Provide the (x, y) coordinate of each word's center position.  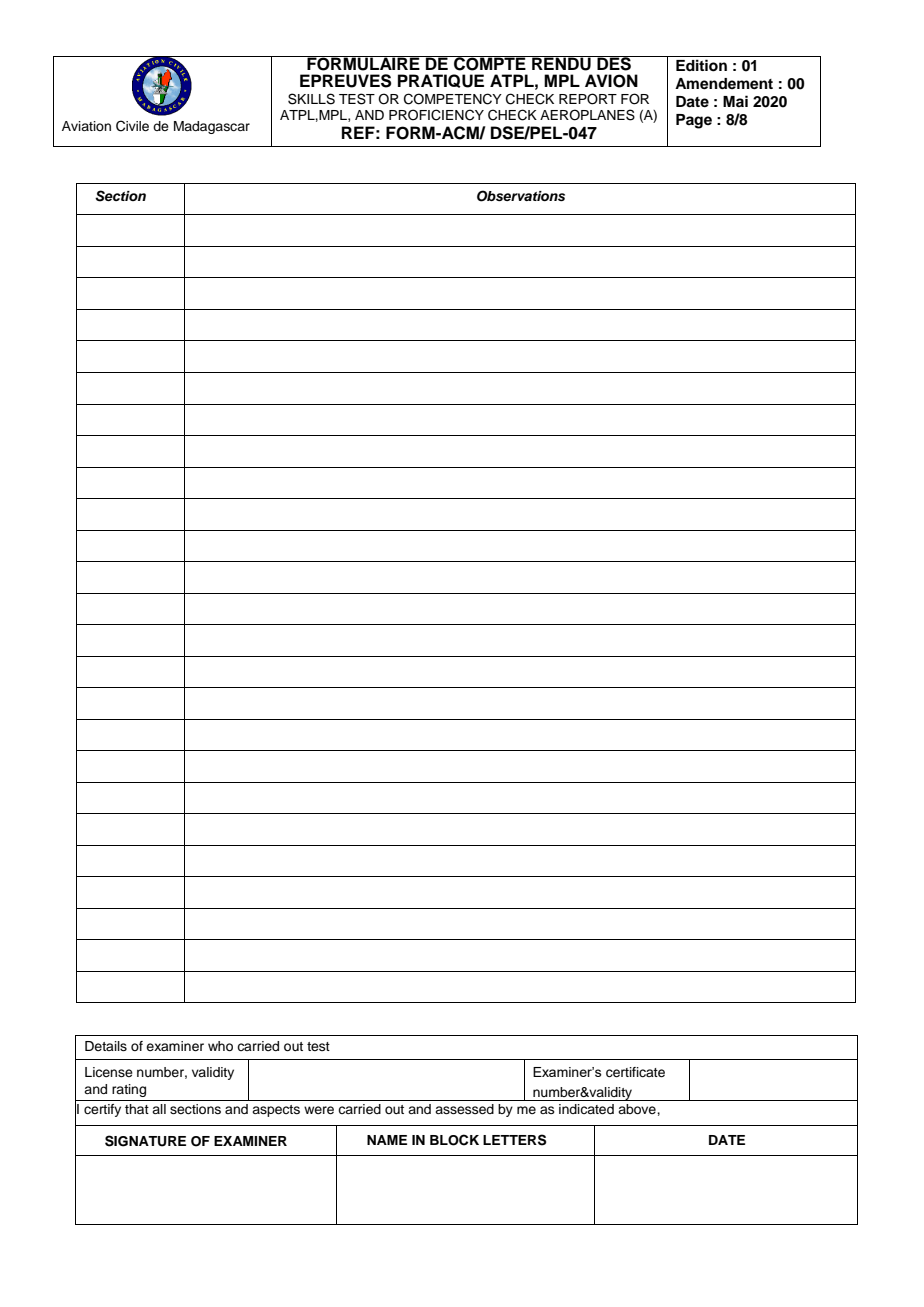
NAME (387, 1140)
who (220, 1046)
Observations (521, 196)
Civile (132, 126)
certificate (635, 1072)
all (159, 1109)
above (638, 1109)
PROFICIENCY (436, 115)
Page (694, 121)
